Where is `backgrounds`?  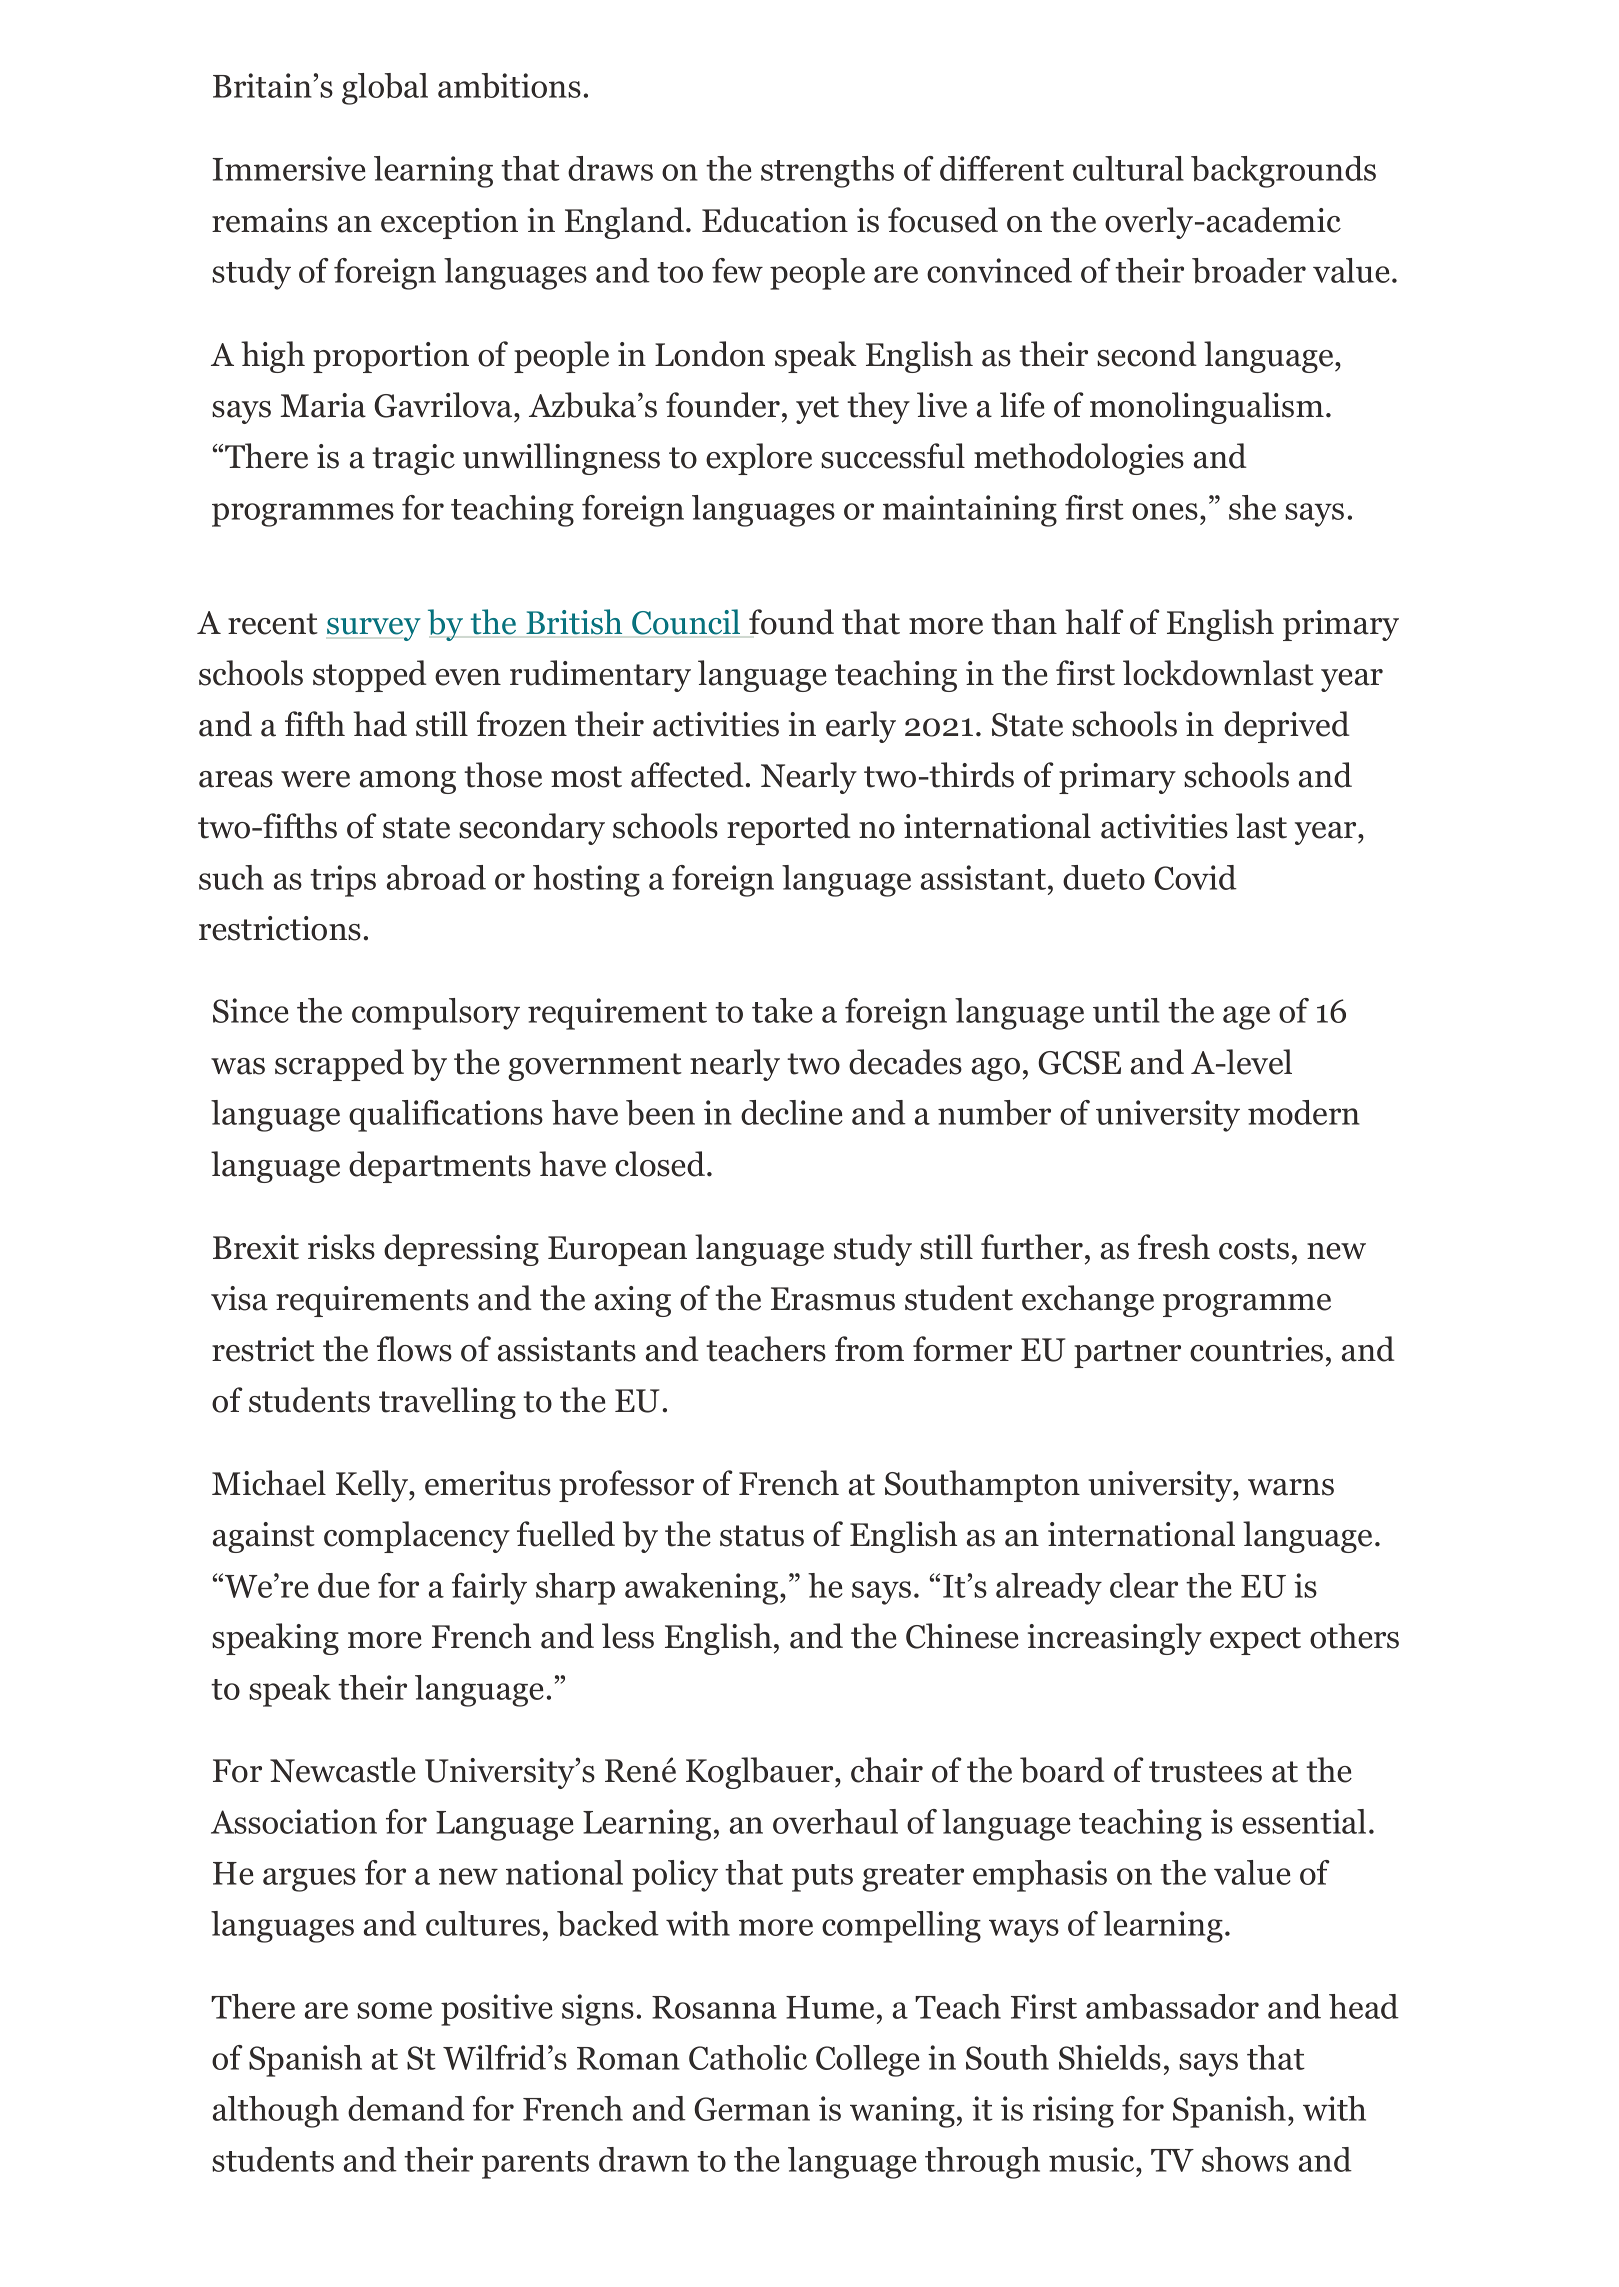
backgrounds is located at coordinates (1283, 172).
